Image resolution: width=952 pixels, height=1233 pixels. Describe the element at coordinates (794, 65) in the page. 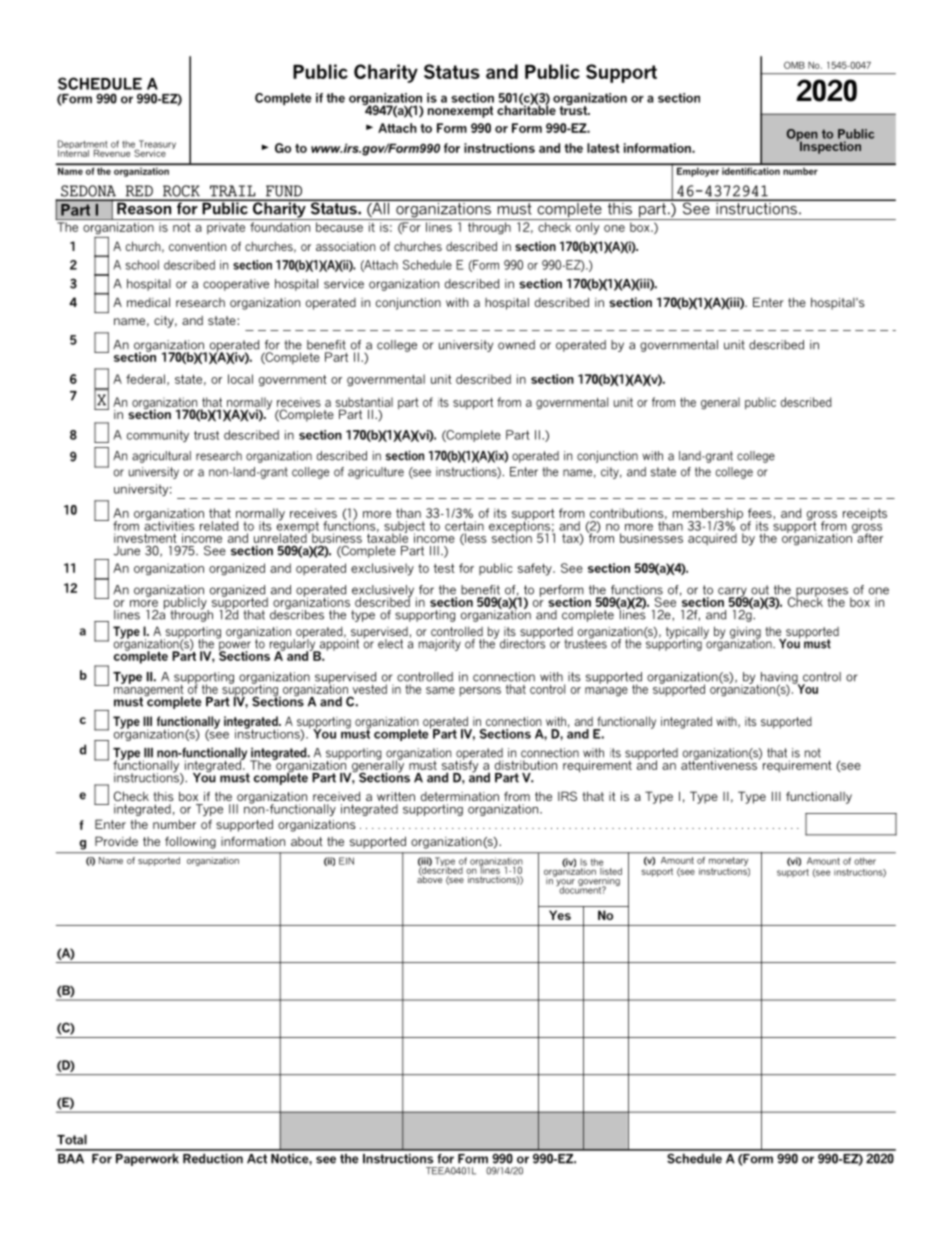

I see `OMB` at that location.
